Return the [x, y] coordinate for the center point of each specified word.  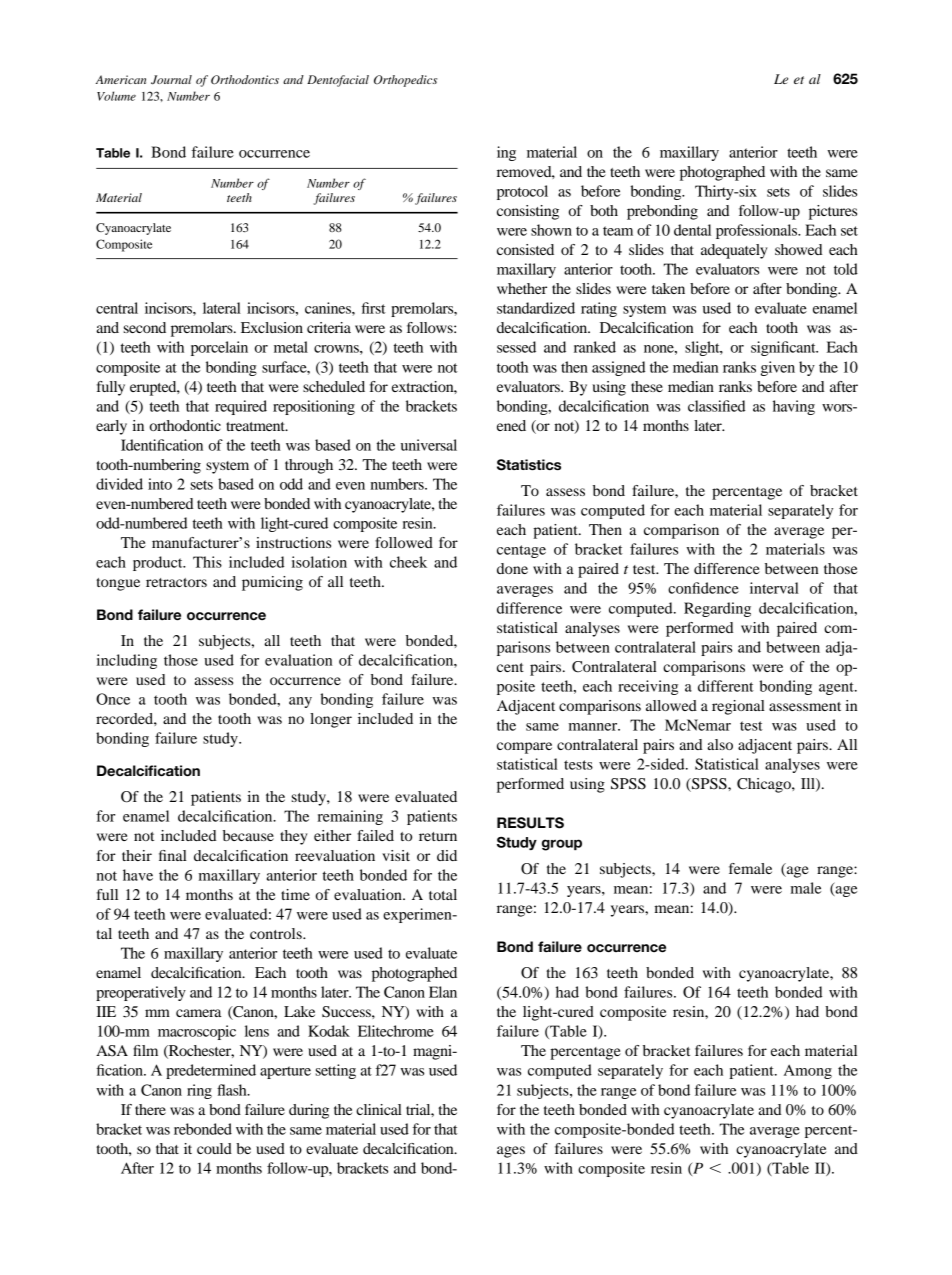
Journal [171, 80]
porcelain [219, 348]
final [173, 855]
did [447, 855]
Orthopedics [405, 81]
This [207, 562]
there [150, 1109]
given [778, 368]
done [512, 568]
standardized [536, 308]
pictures [833, 212]
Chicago [765, 785]
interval [774, 588]
